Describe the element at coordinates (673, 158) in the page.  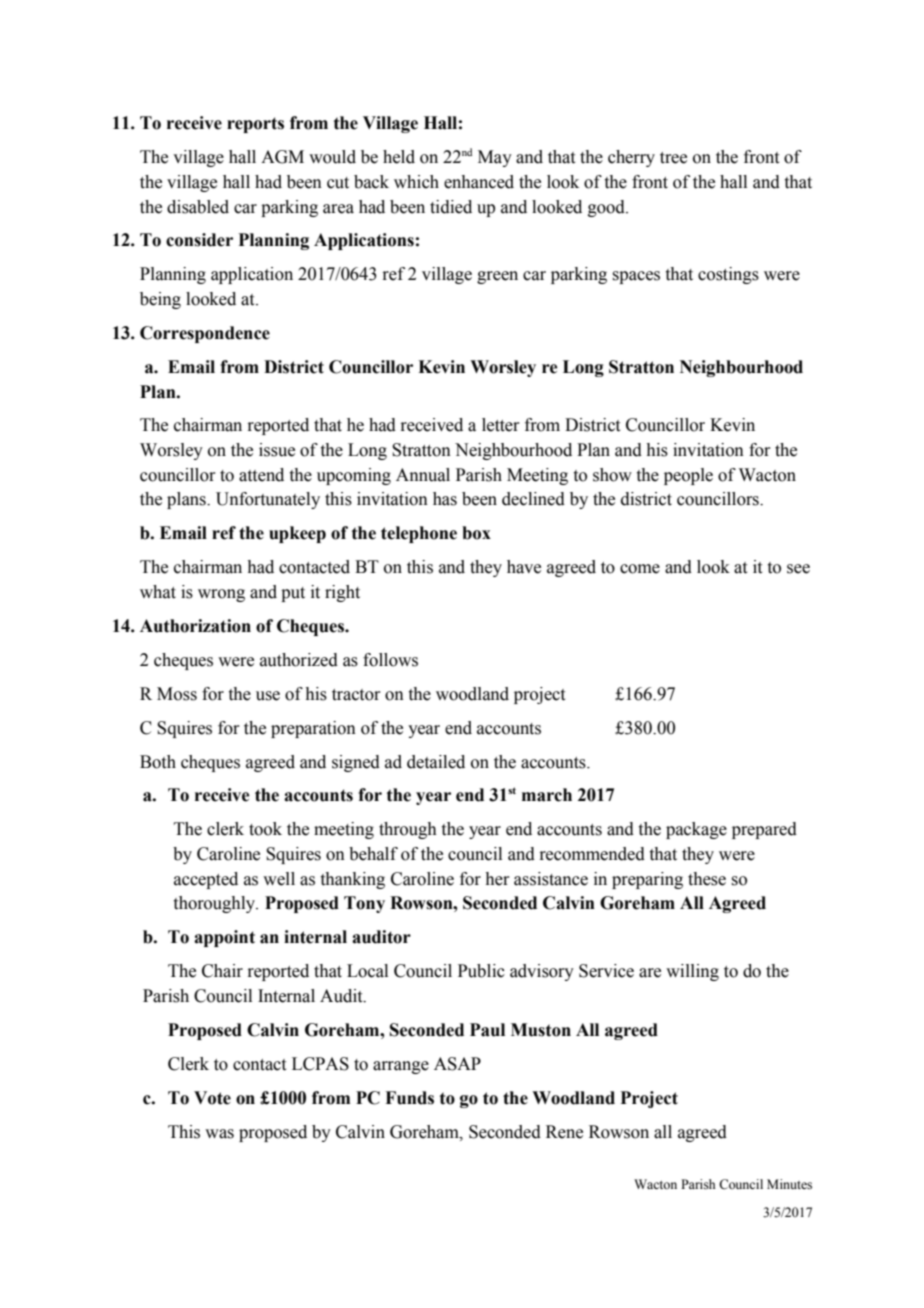
I see `tree` at that location.
